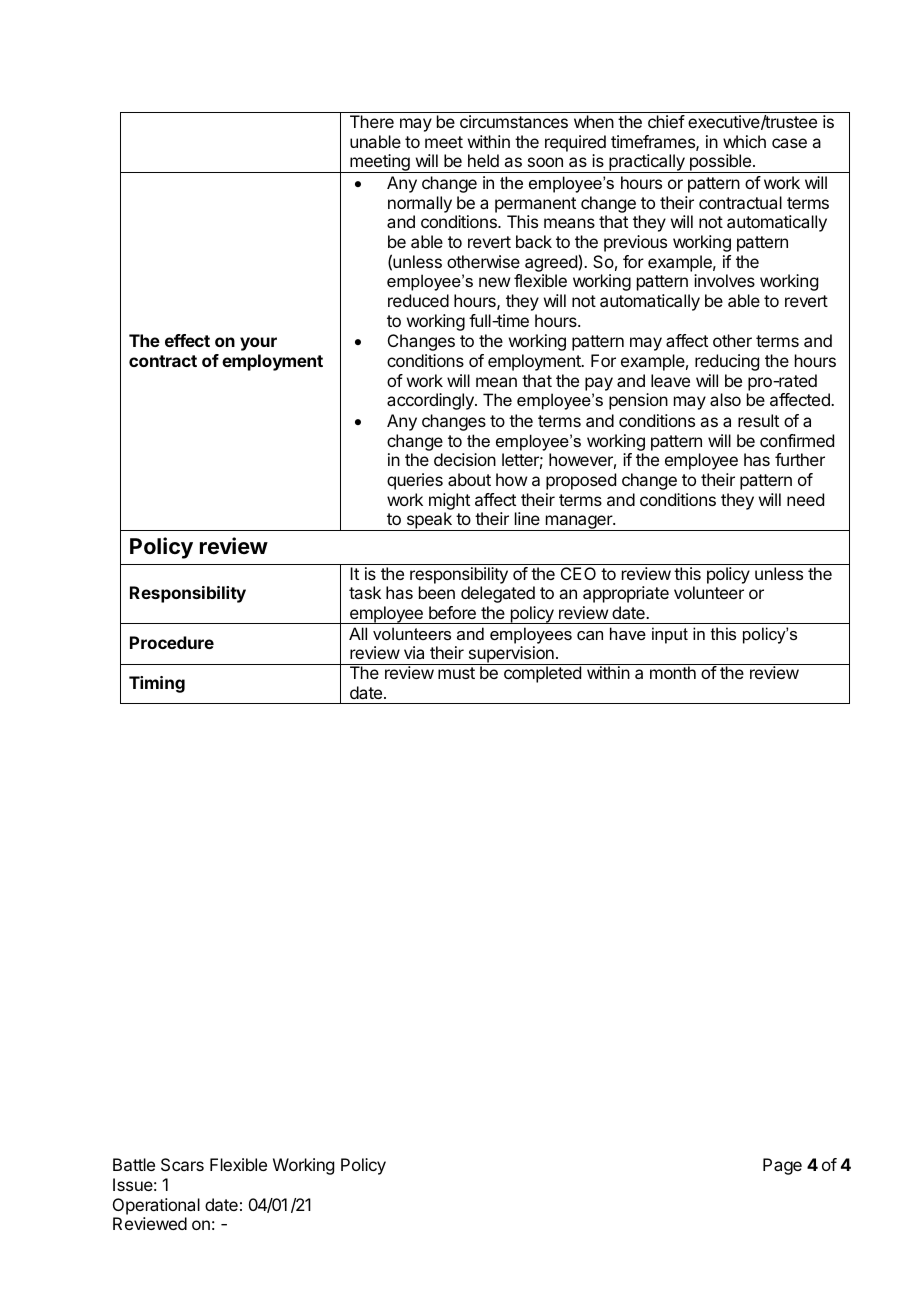 Image resolution: width=924 pixels, height=1308 pixels. What do you see at coordinates (483, 160) in the screenshot?
I see `held` at bounding box center [483, 160].
